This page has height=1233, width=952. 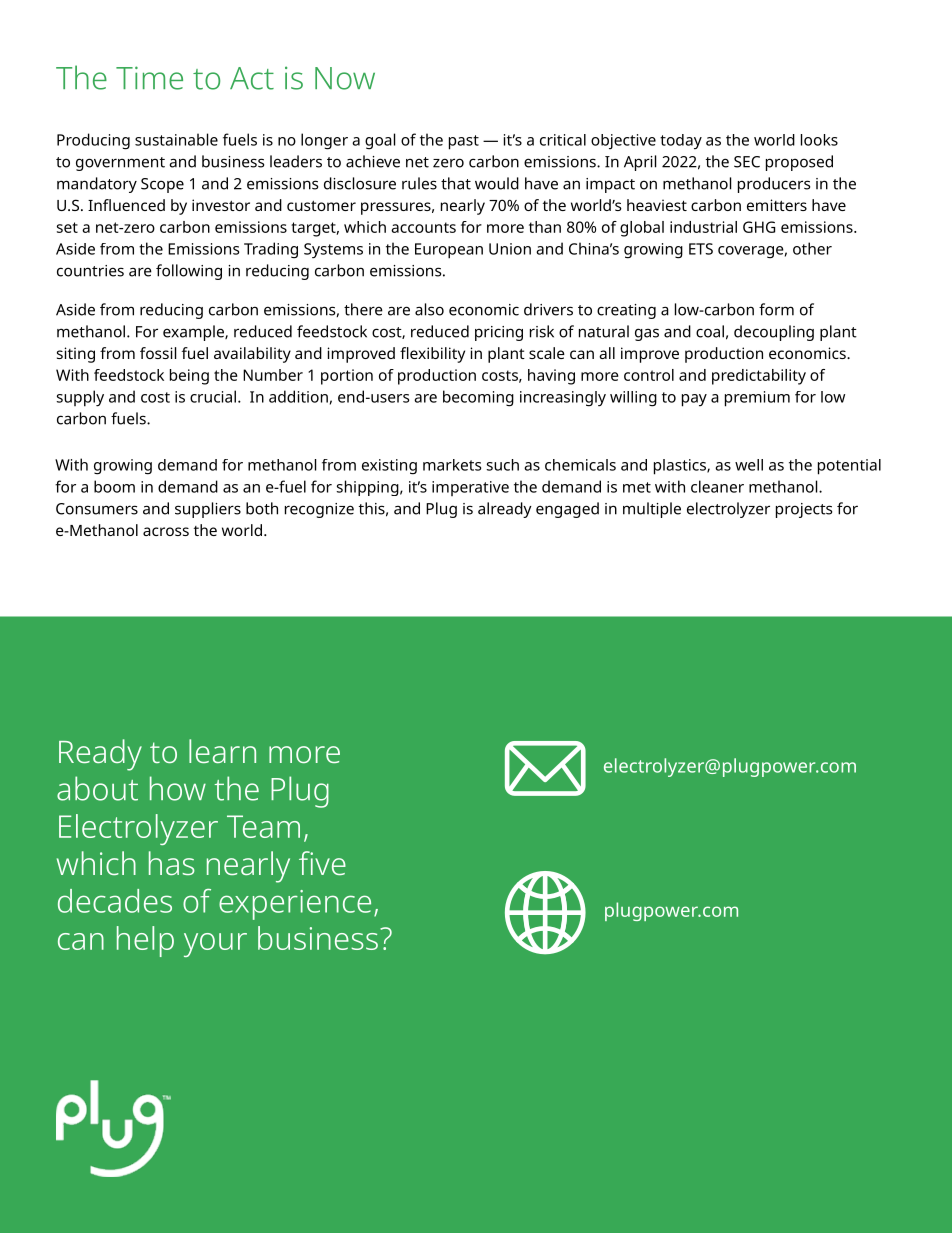 I want to click on looks, so click(x=819, y=140).
